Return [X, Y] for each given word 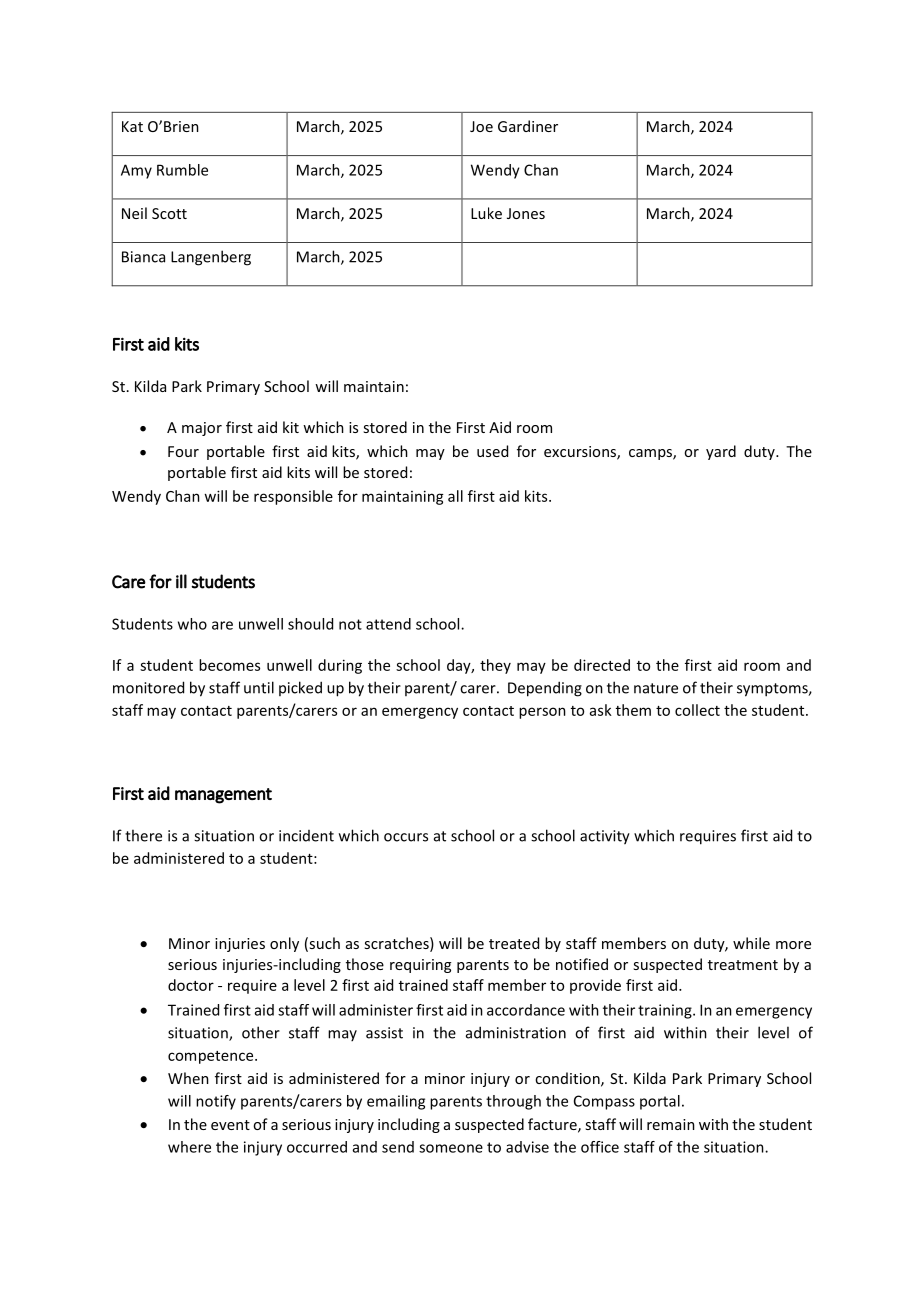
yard [721, 452]
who [192, 624]
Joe [481, 126]
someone [451, 1148]
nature [656, 688]
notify [216, 1102]
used [492, 451]
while [751, 943]
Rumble [182, 170]
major [202, 429]
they [495, 666]
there [143, 835]
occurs [406, 837]
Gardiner [528, 126]
